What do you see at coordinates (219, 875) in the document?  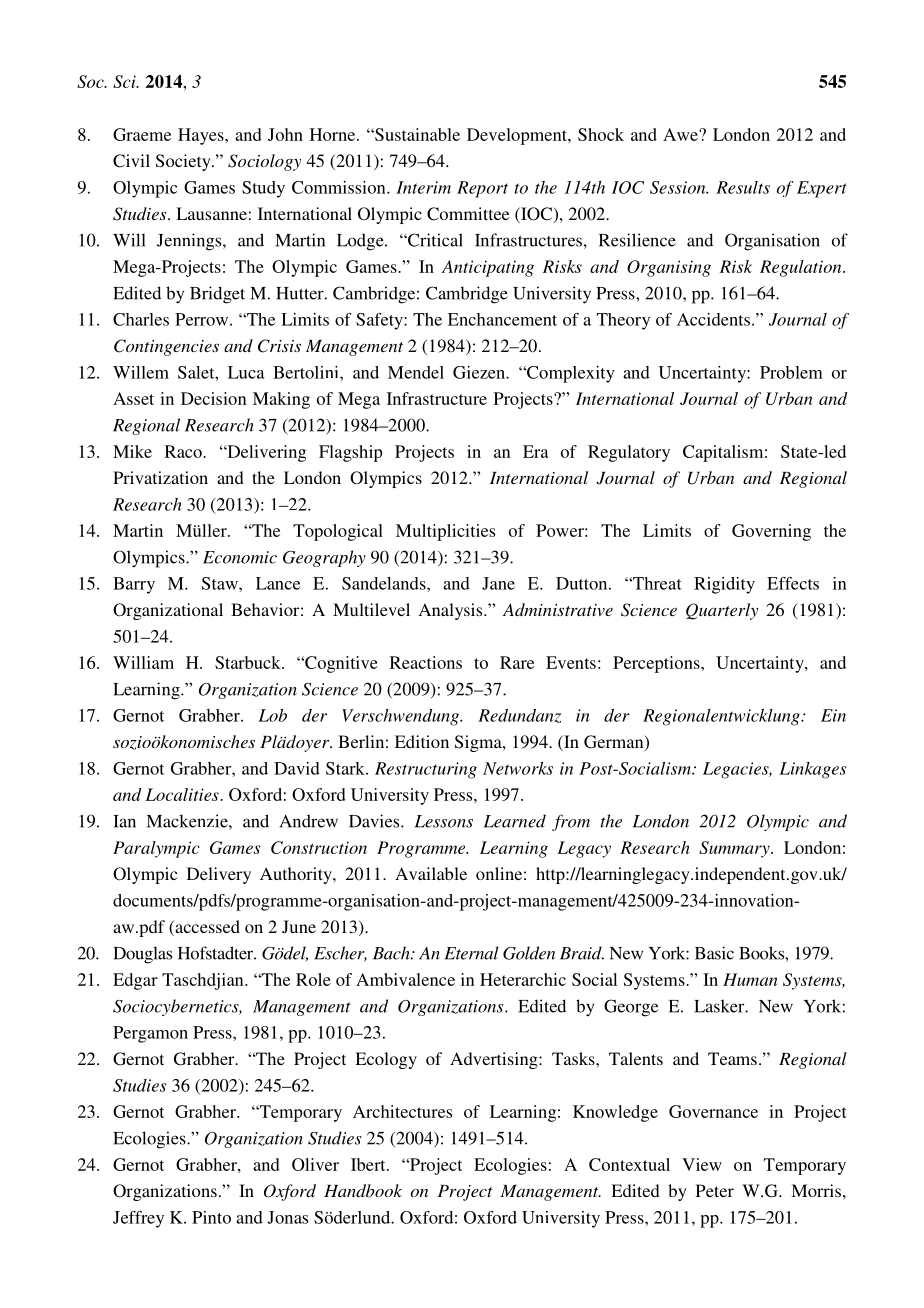 I see `Delivery` at bounding box center [219, 875].
